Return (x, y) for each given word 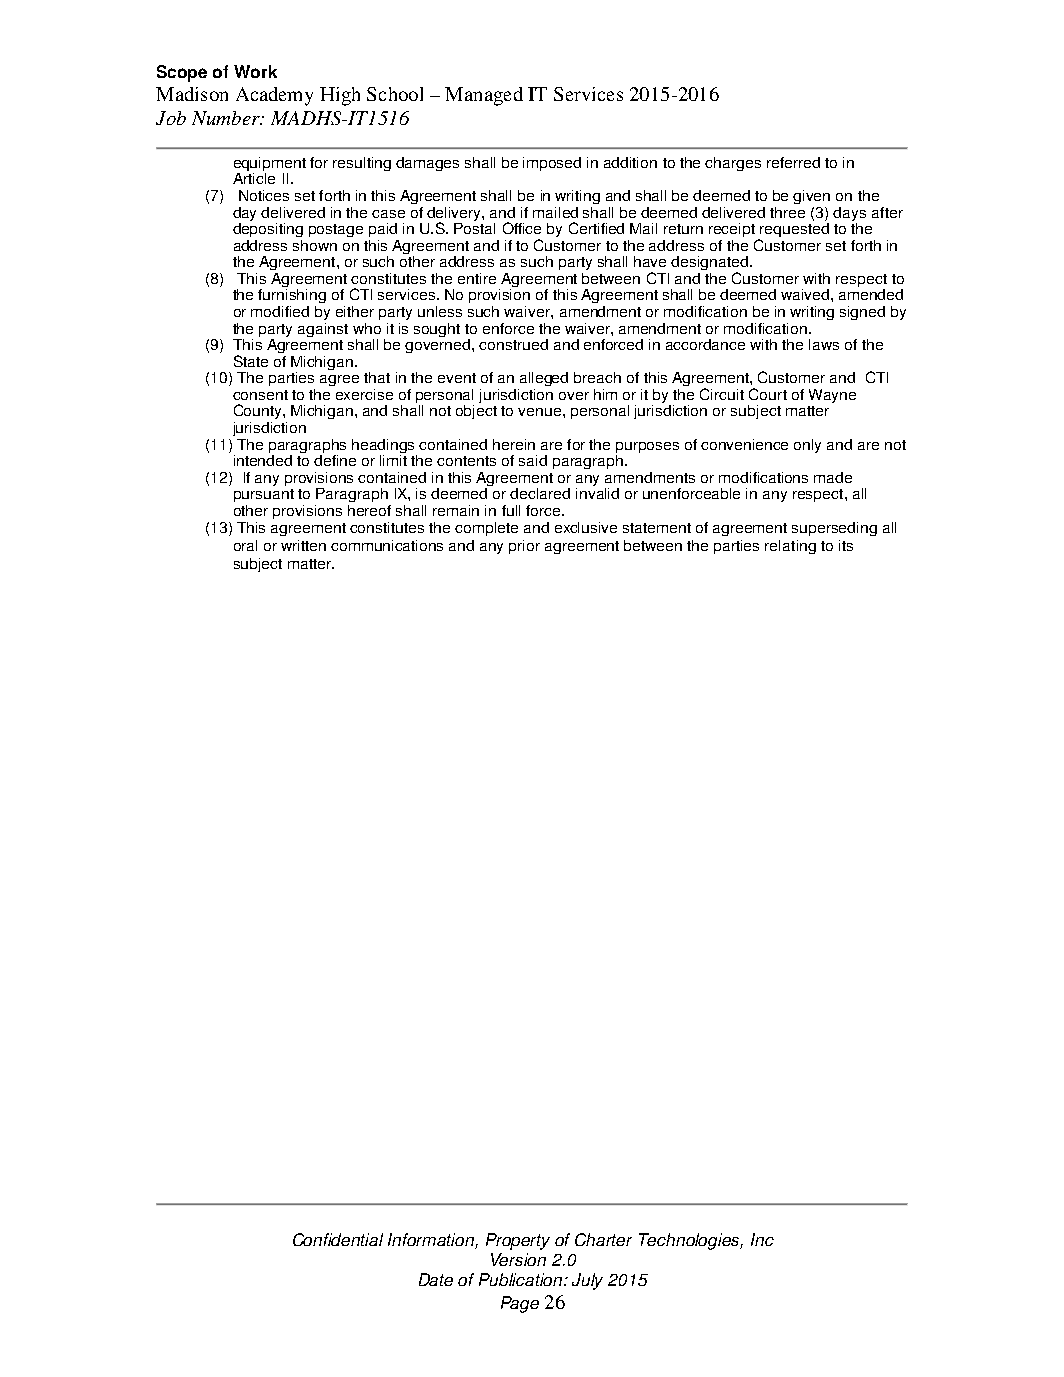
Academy (274, 96)
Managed (484, 96)
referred (793, 162)
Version (518, 1259)
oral (245, 545)
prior (524, 547)
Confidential (338, 1239)
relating (790, 547)
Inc (762, 1239)
